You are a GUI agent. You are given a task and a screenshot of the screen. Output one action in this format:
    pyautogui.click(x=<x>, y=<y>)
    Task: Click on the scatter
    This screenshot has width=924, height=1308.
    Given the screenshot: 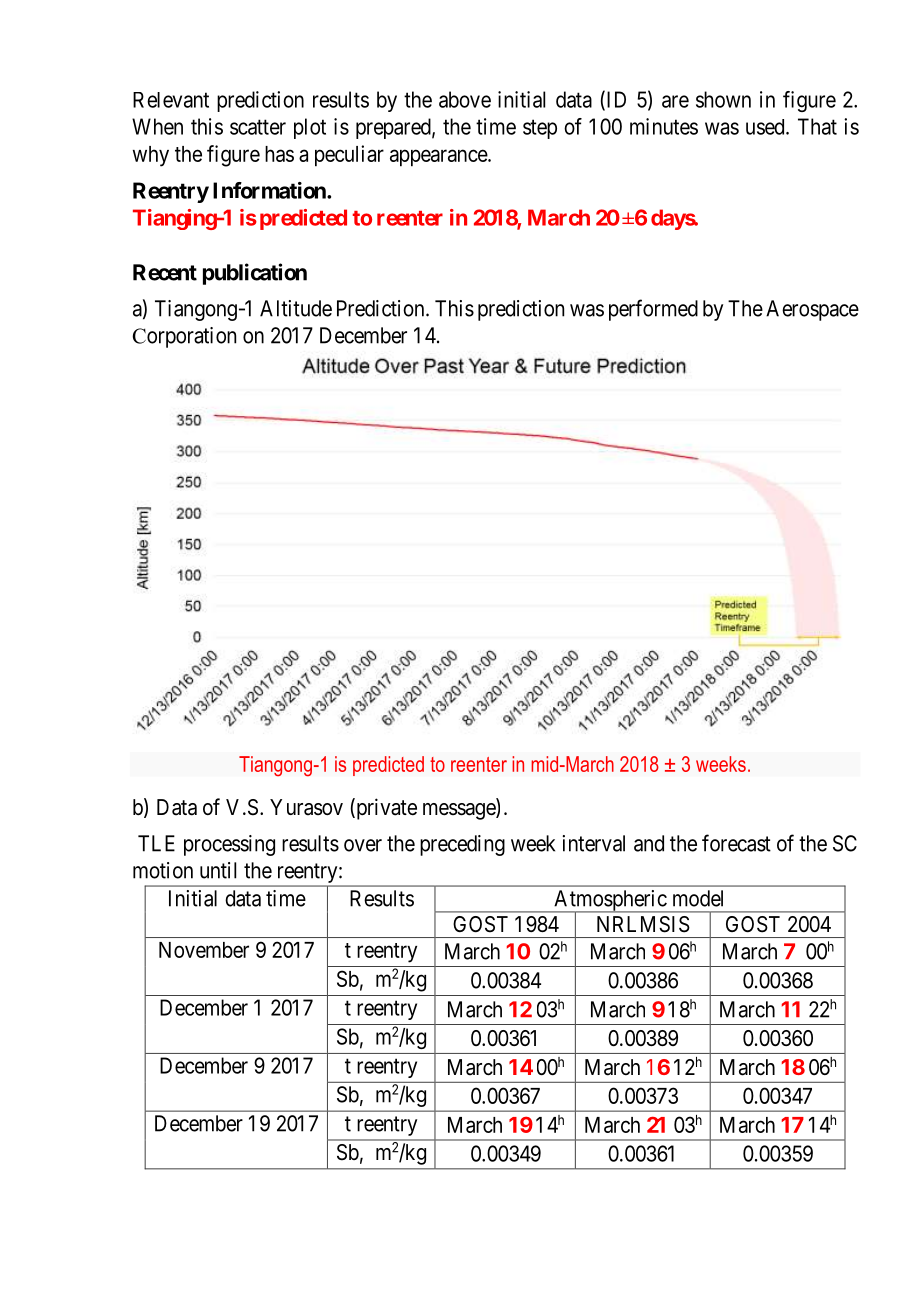 What is the action you would take?
    pyautogui.click(x=258, y=127)
